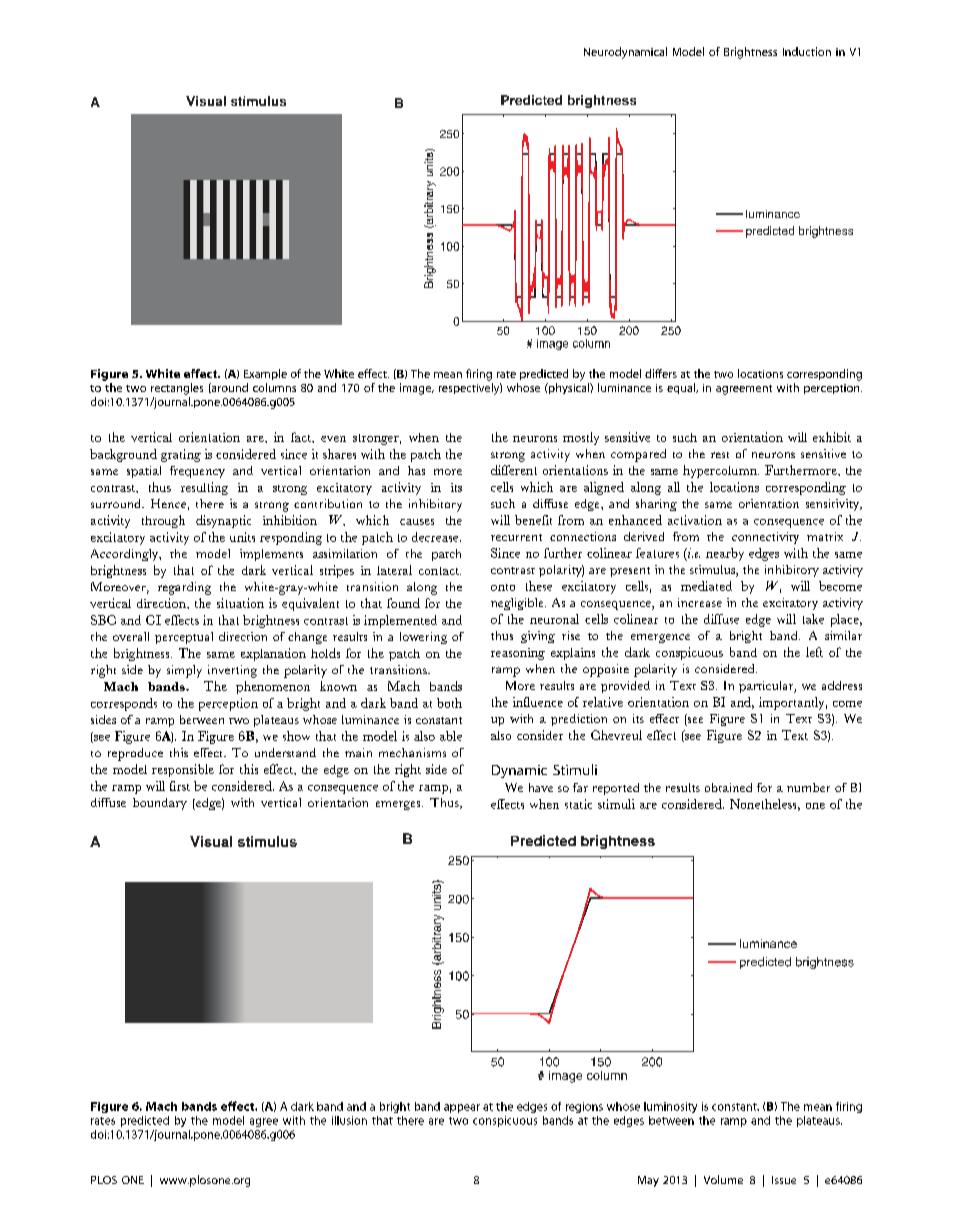  Describe the element at coordinates (462, 1108) in the screenshot. I see `appear` at that location.
